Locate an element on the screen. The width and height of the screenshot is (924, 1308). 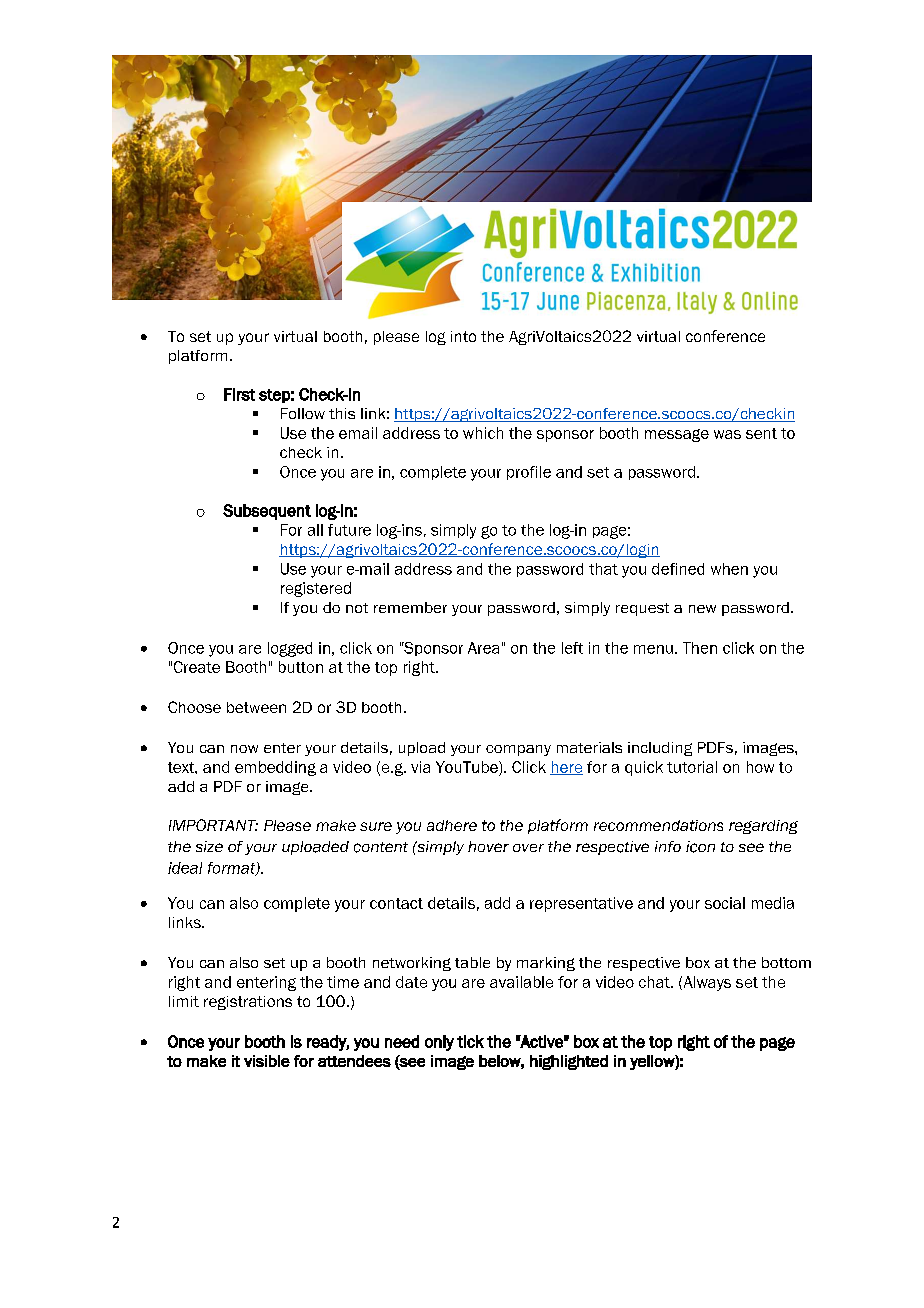
tick is located at coordinates (470, 1041).
